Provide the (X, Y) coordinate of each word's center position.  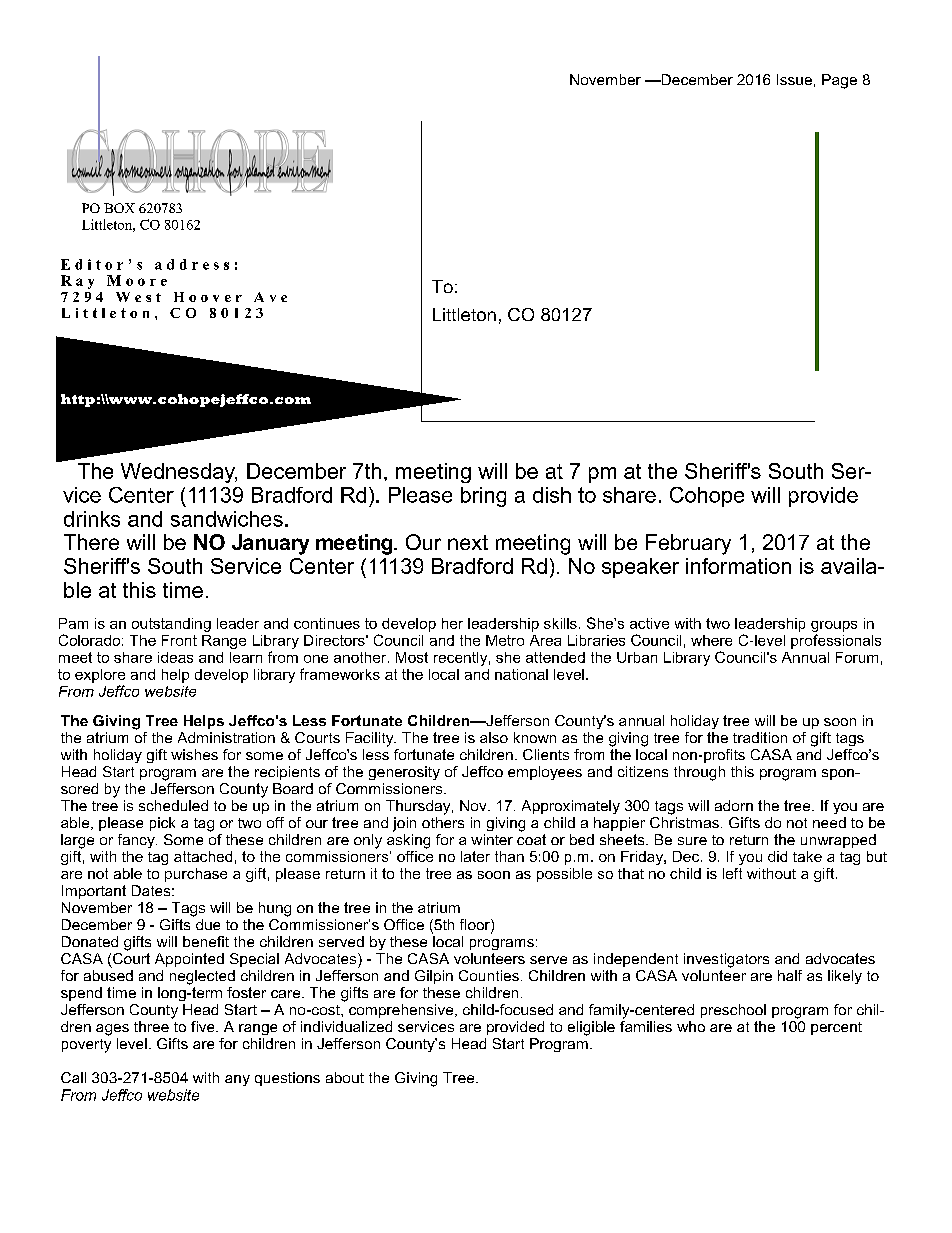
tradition (760, 737)
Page (839, 81)
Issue (794, 79)
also (494, 737)
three (151, 1026)
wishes (194, 754)
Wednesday (179, 473)
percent (836, 1028)
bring (483, 497)
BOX (119, 208)
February (688, 544)
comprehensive (402, 1011)
